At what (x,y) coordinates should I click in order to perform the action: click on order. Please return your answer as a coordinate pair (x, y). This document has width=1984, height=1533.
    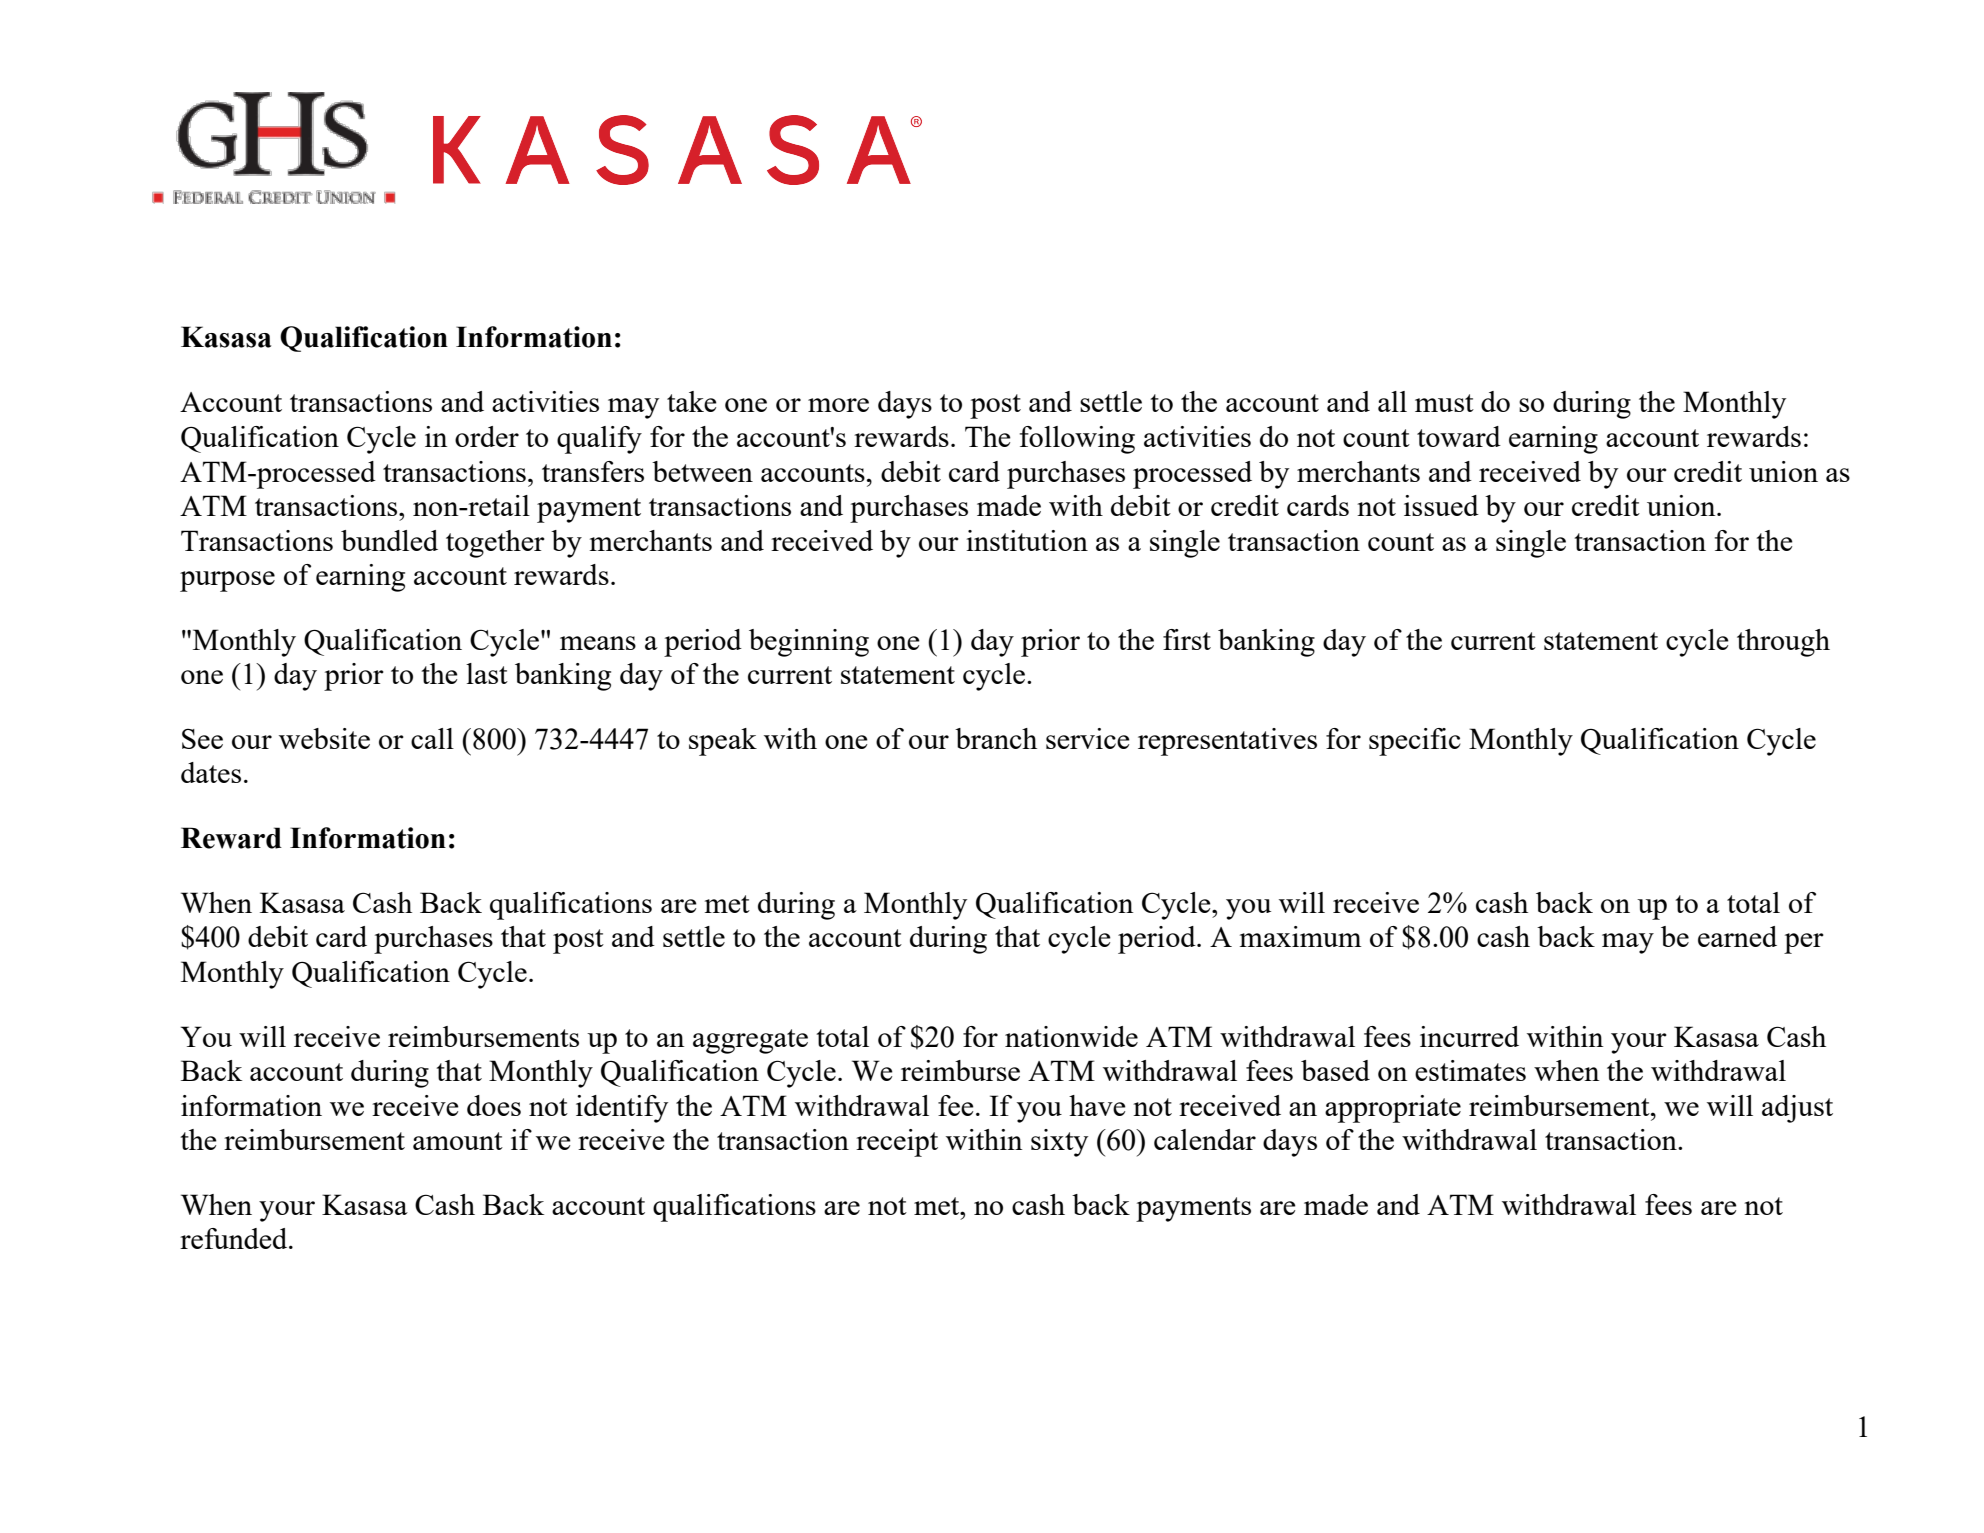
    Looking at the image, I should click on (487, 436).
